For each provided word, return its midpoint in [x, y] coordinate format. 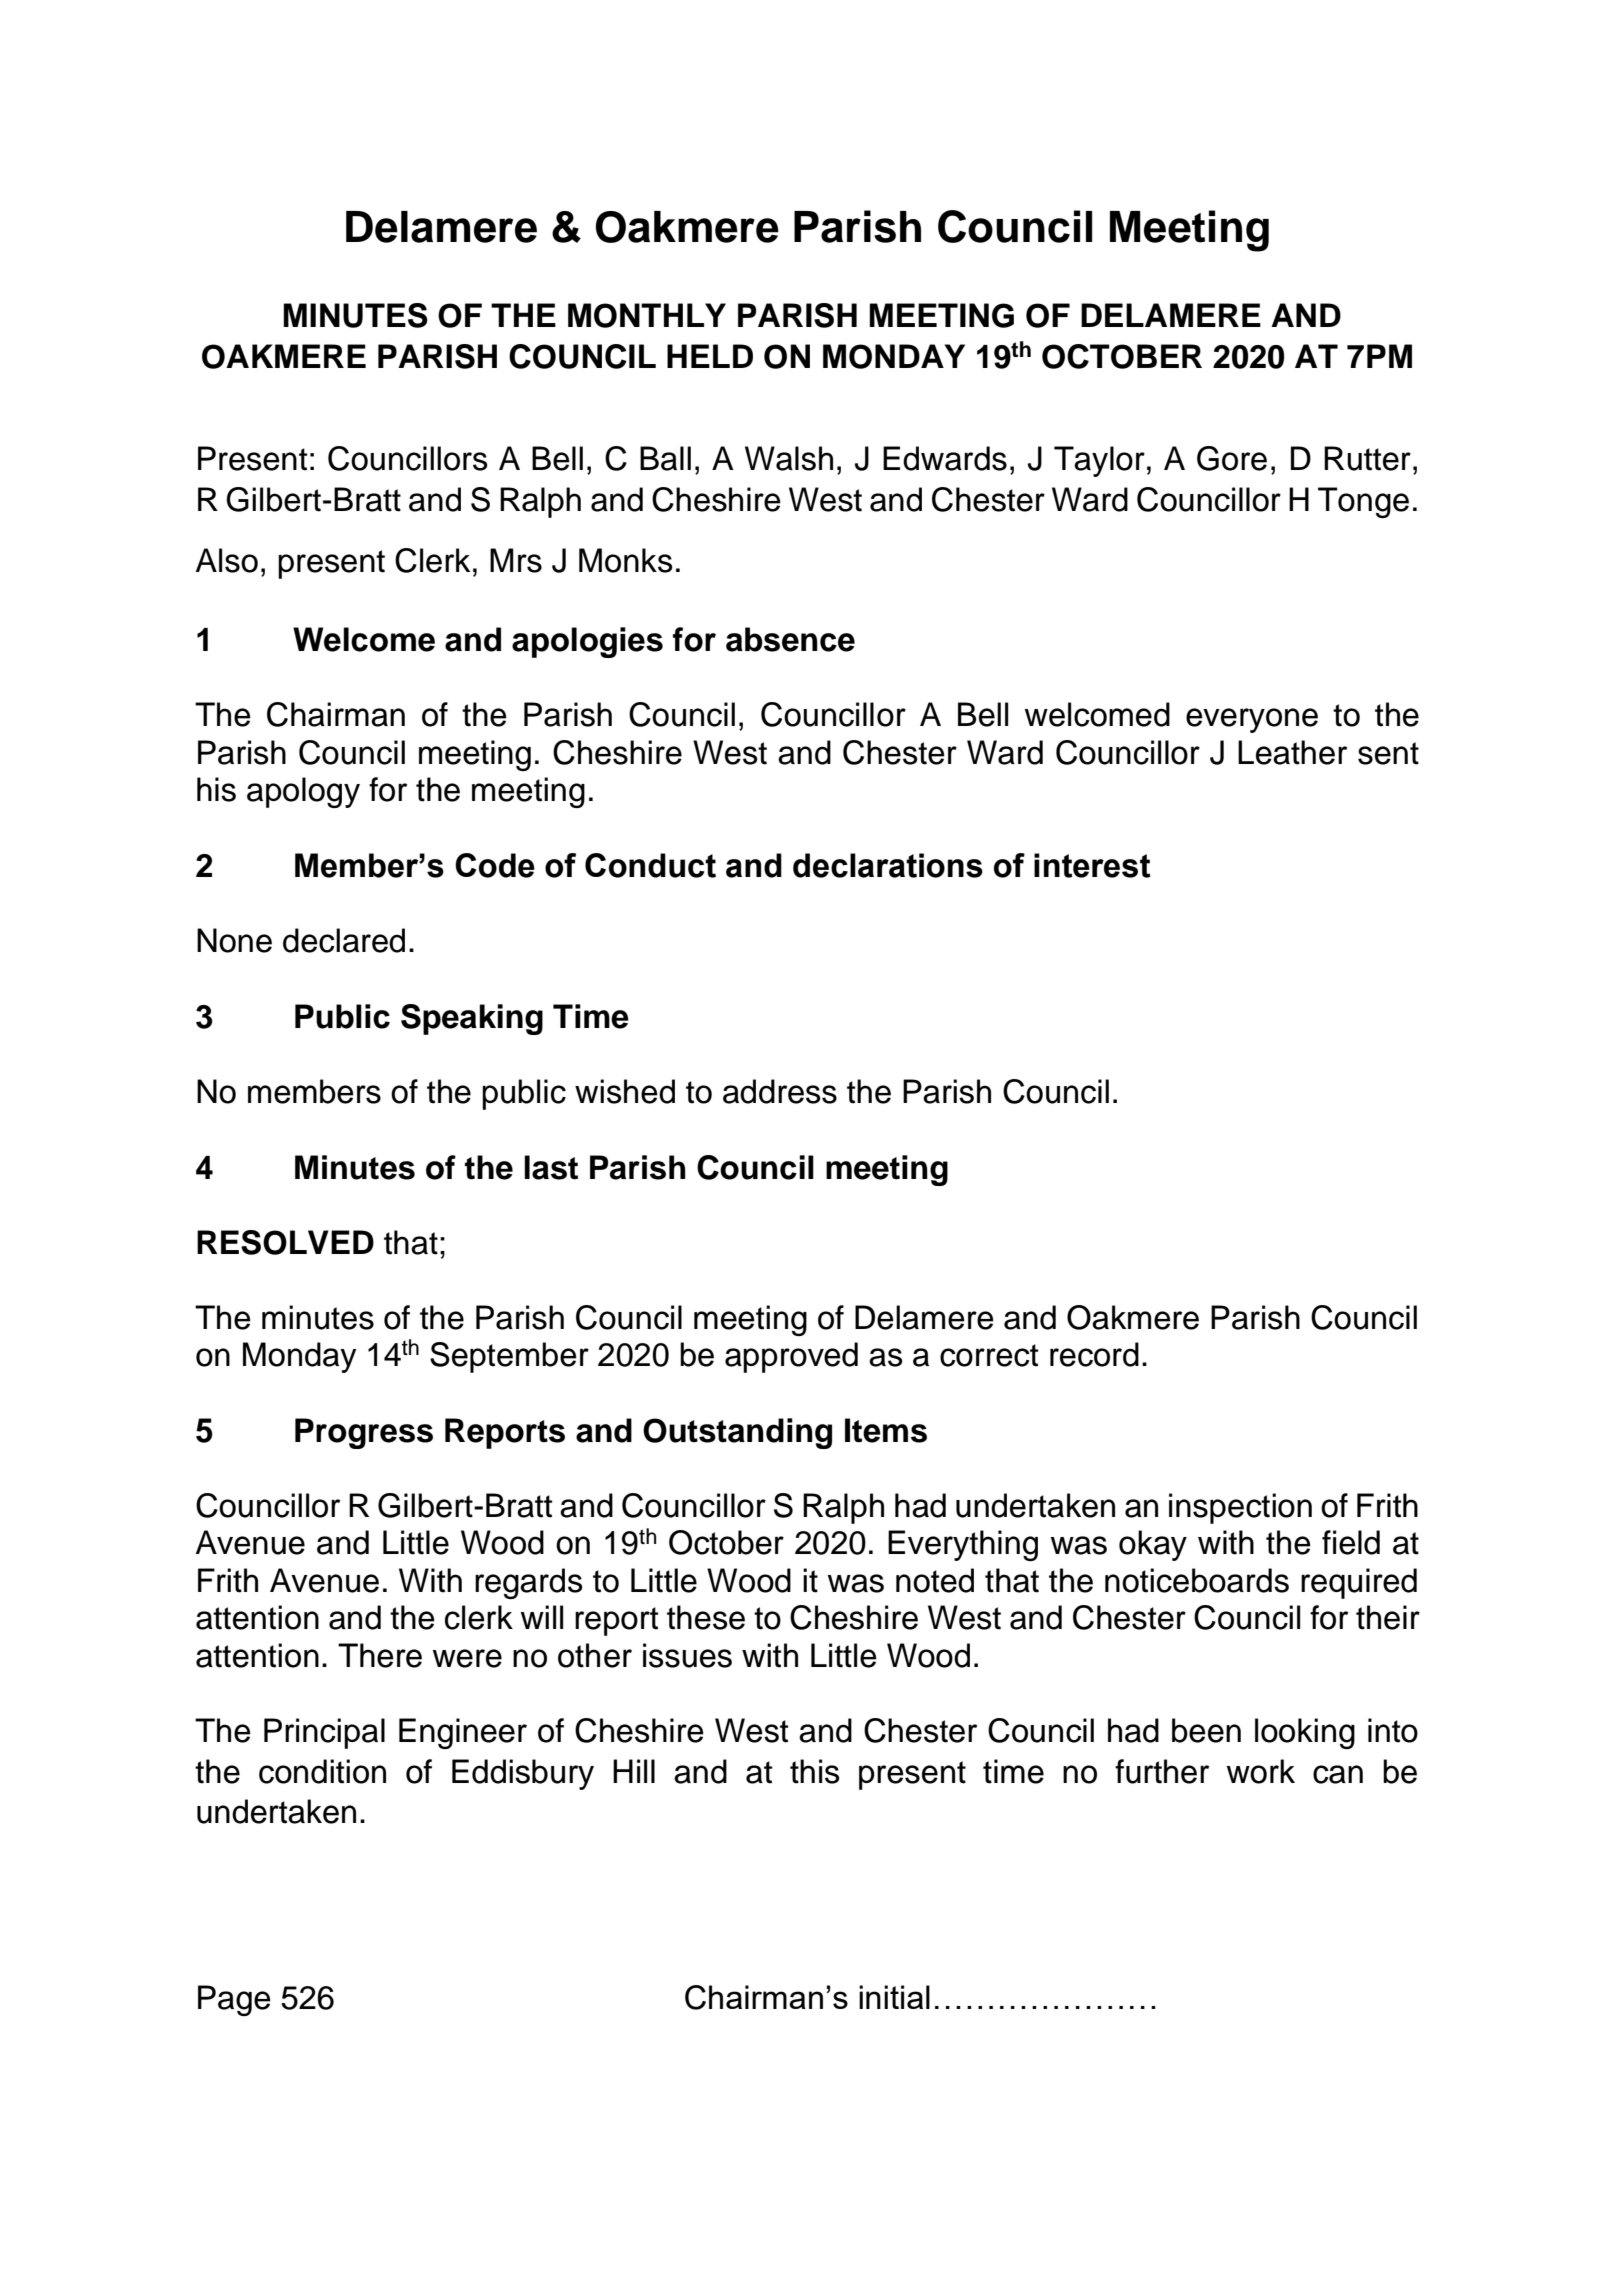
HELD [710, 356]
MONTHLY [647, 315]
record [1094, 1354]
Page [234, 2000]
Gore [1232, 458]
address [780, 1091]
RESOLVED [285, 1242]
